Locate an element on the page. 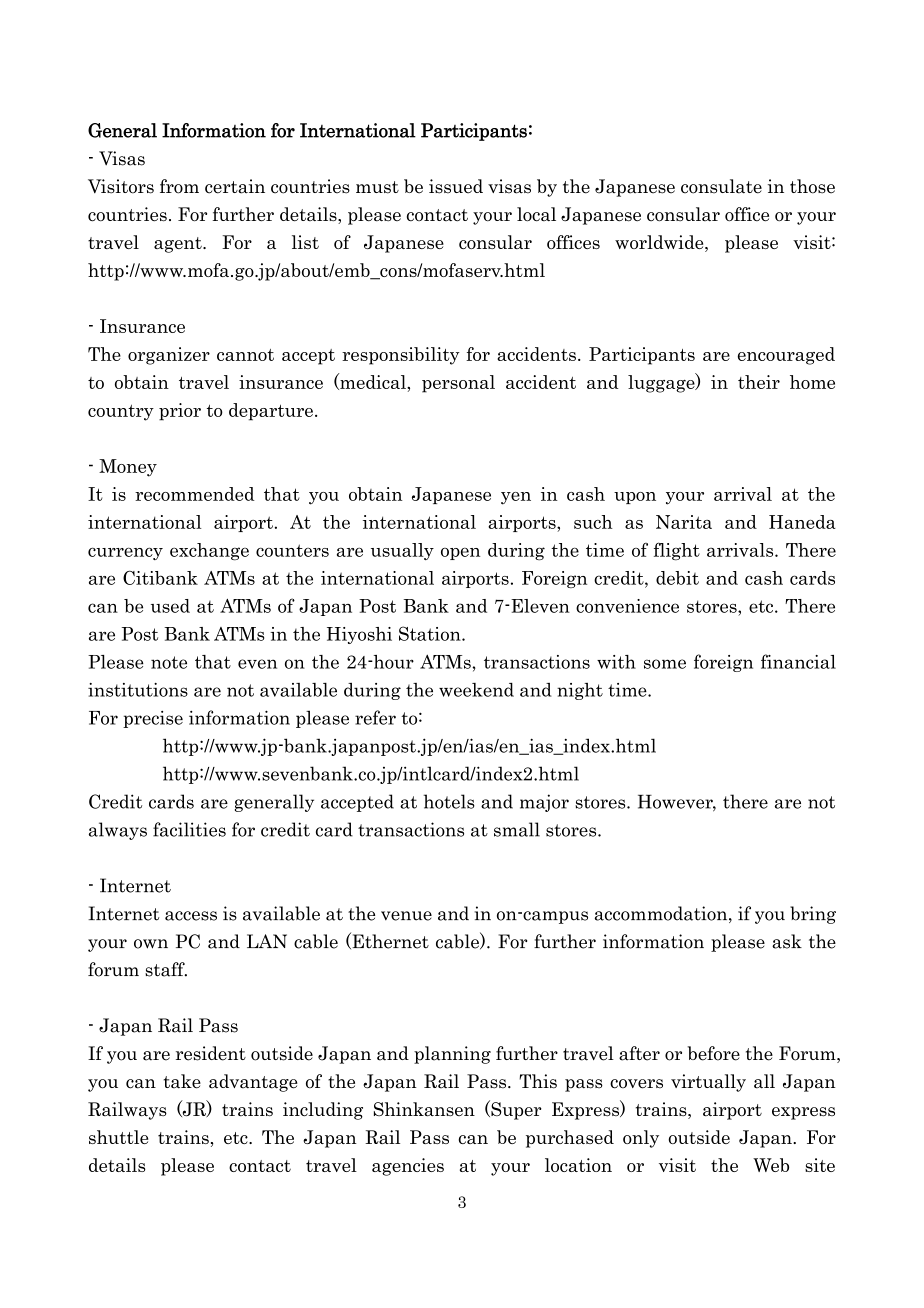 This page has width=924, height=1308. issued is located at coordinates (456, 186).
